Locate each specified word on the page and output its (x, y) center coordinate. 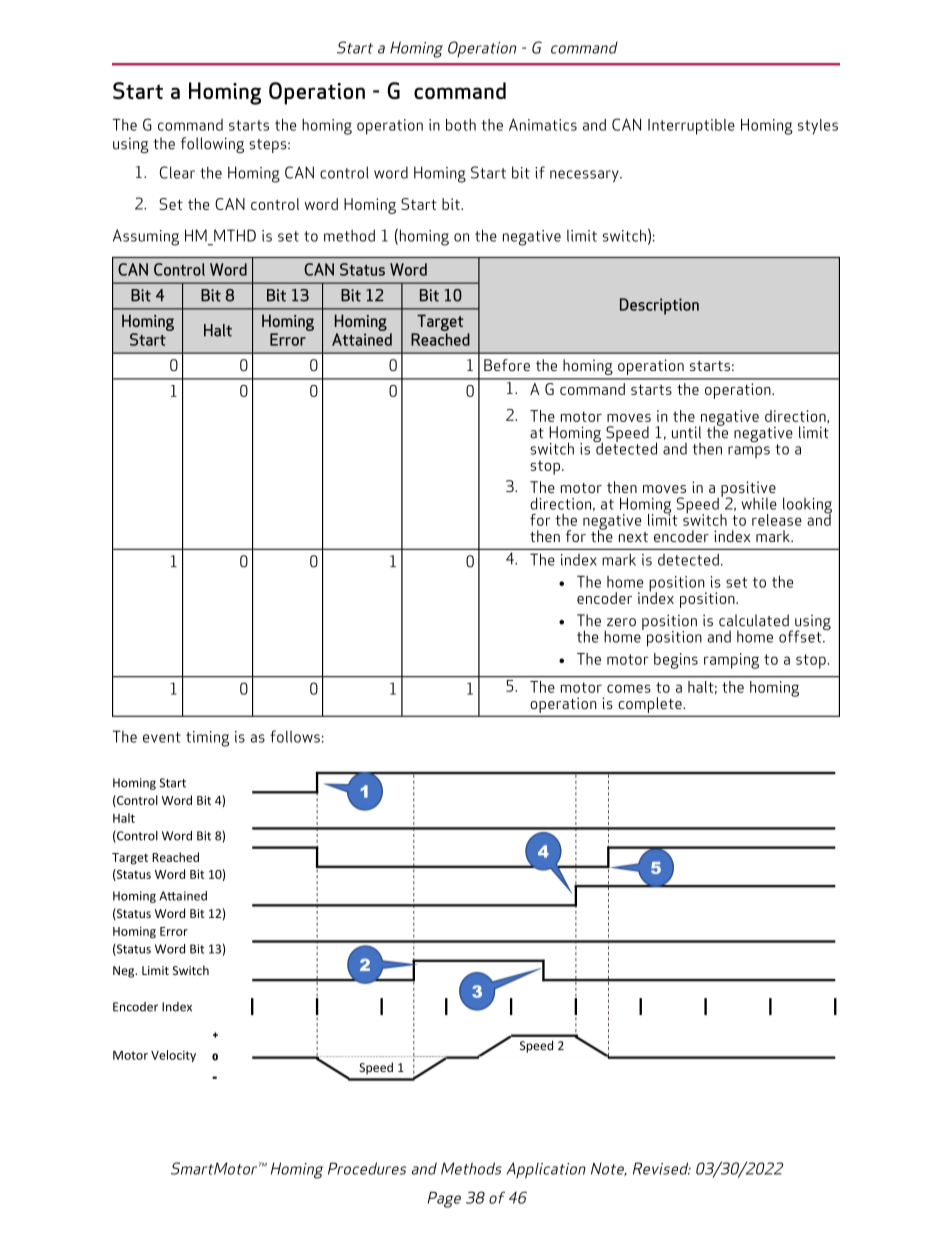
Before (507, 365)
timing (207, 739)
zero (621, 622)
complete (651, 705)
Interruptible (691, 127)
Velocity (173, 1056)
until (686, 432)
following (212, 145)
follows (295, 736)
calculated (754, 620)
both (461, 125)
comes (629, 688)
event (162, 737)
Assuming (146, 237)
